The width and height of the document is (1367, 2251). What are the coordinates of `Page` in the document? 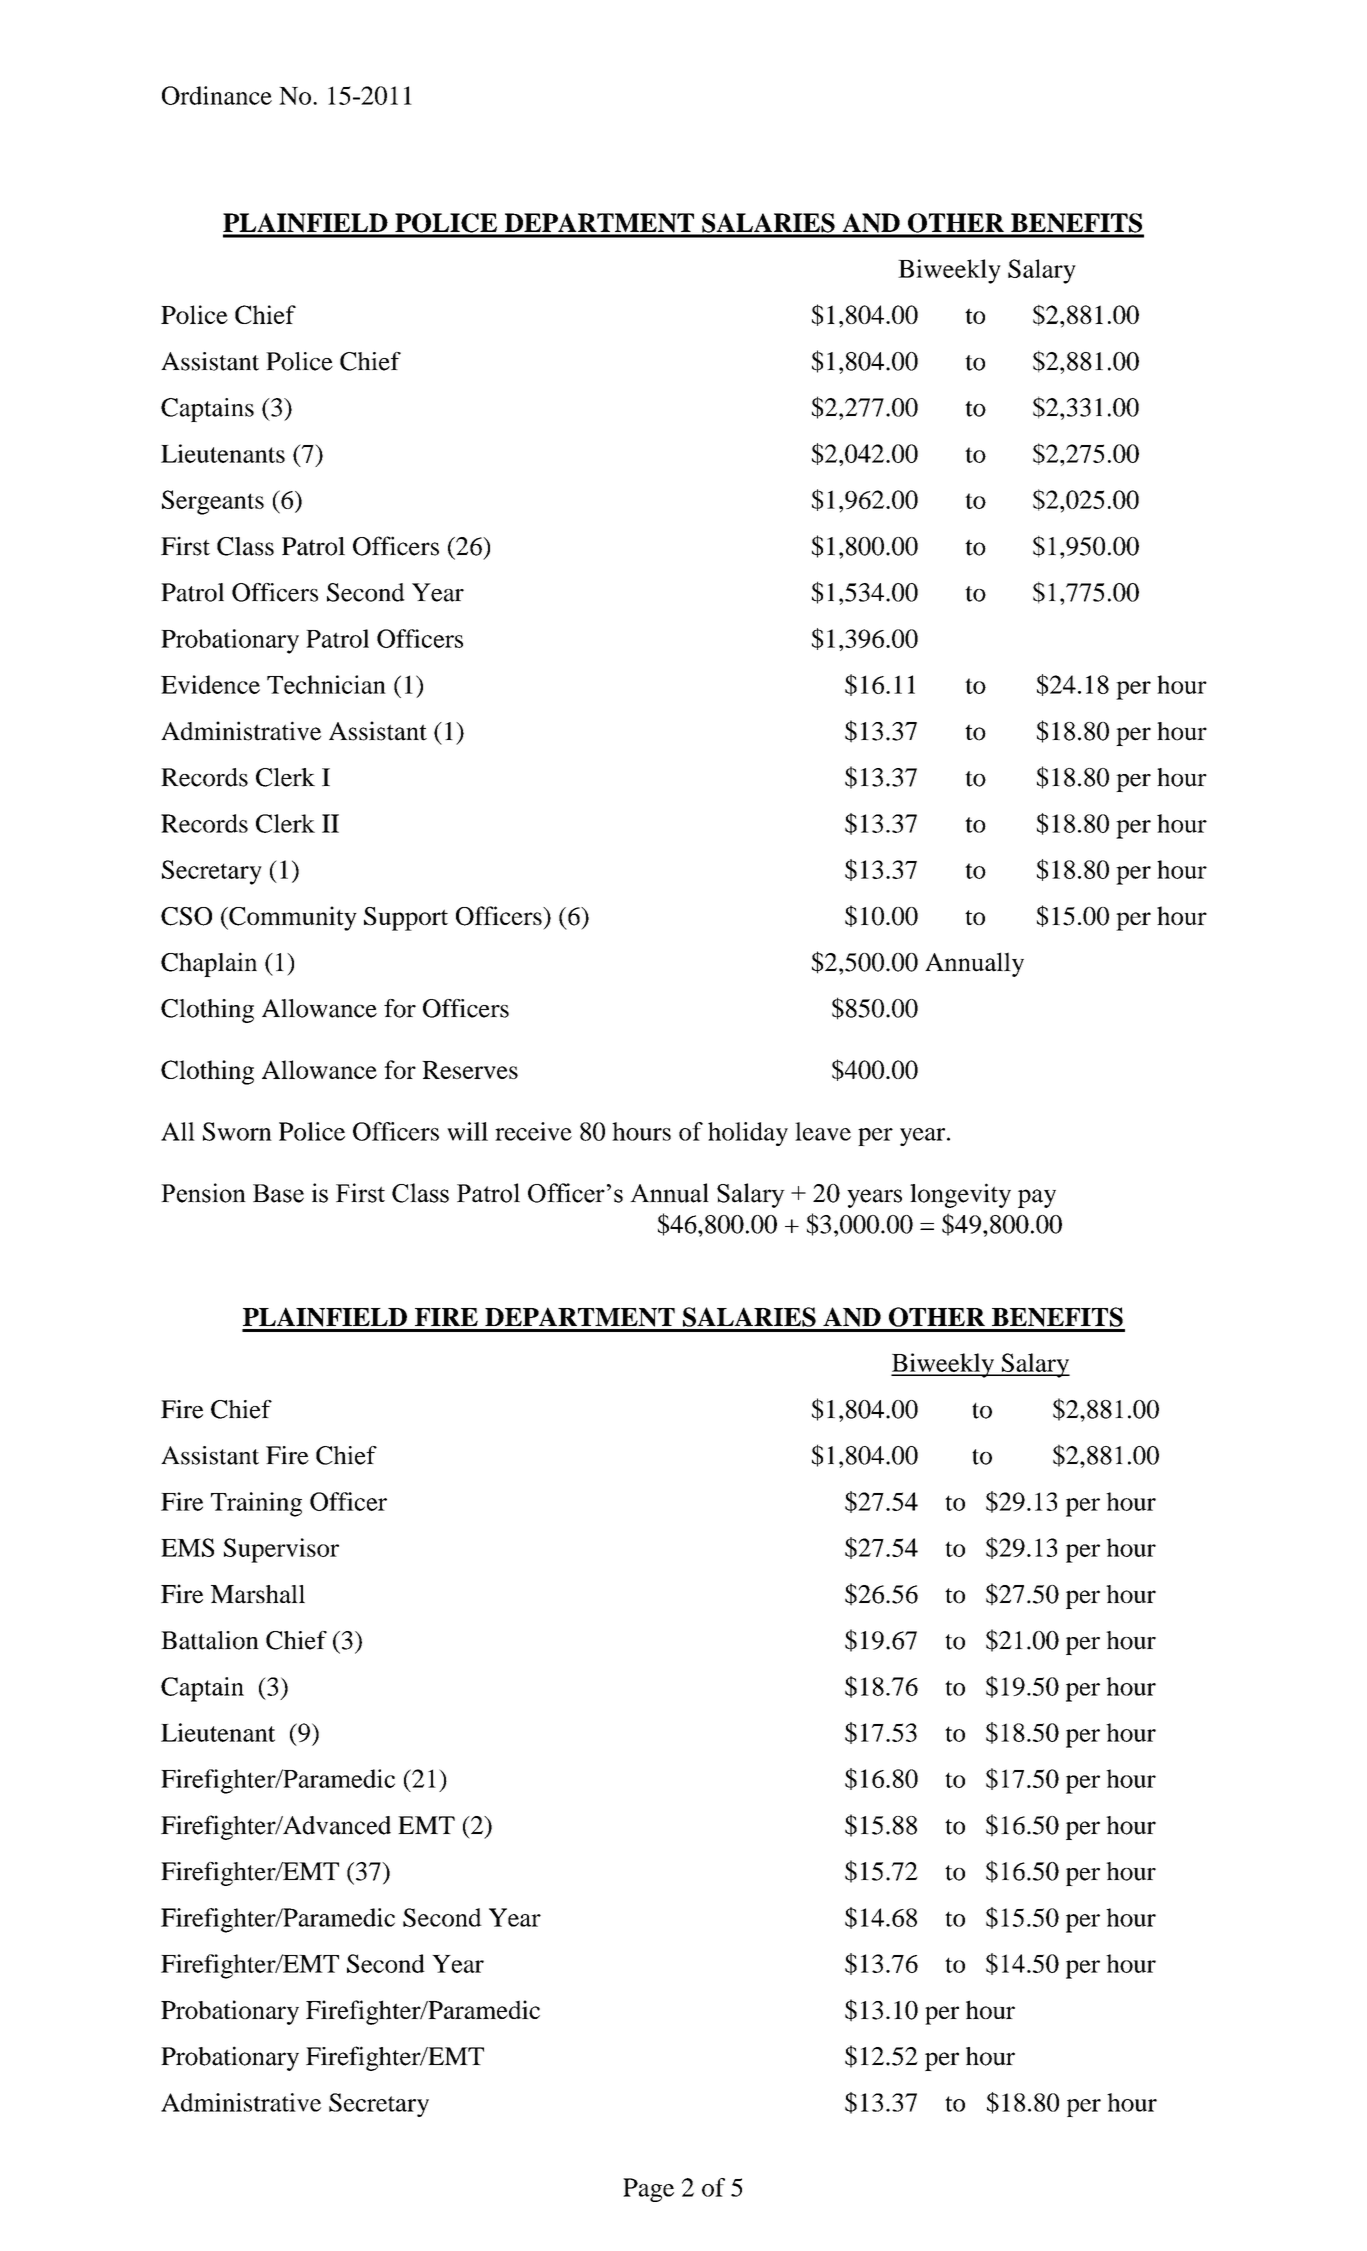 It's located at (648, 2190).
